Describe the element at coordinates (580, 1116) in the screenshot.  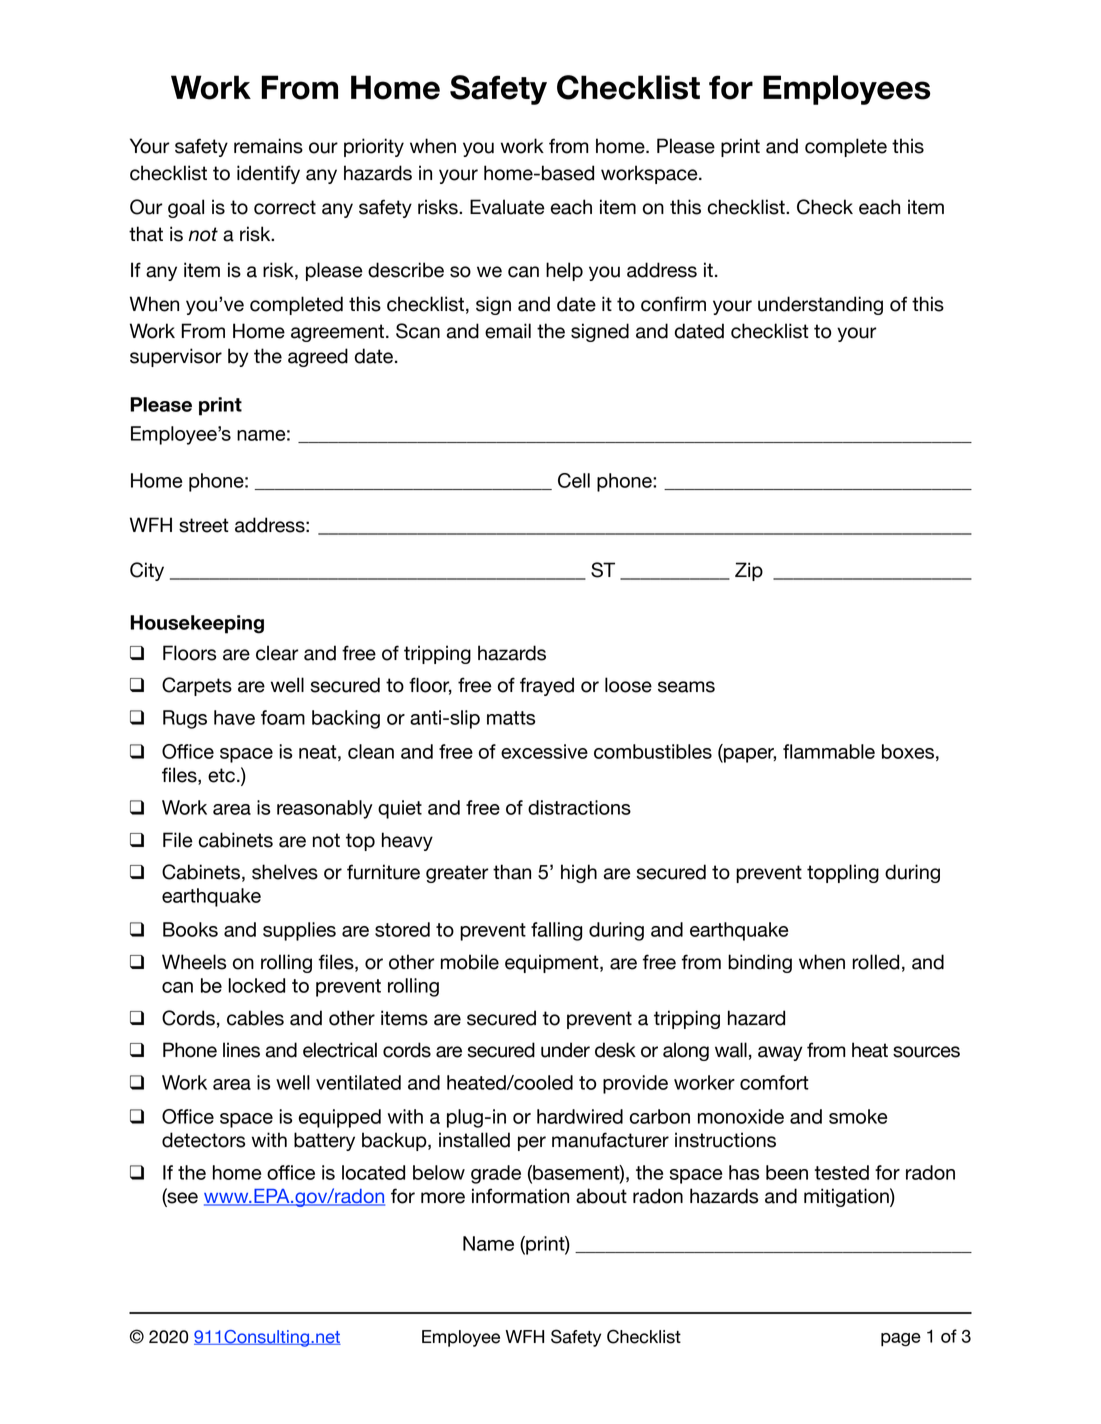
I see `hardwired` at that location.
